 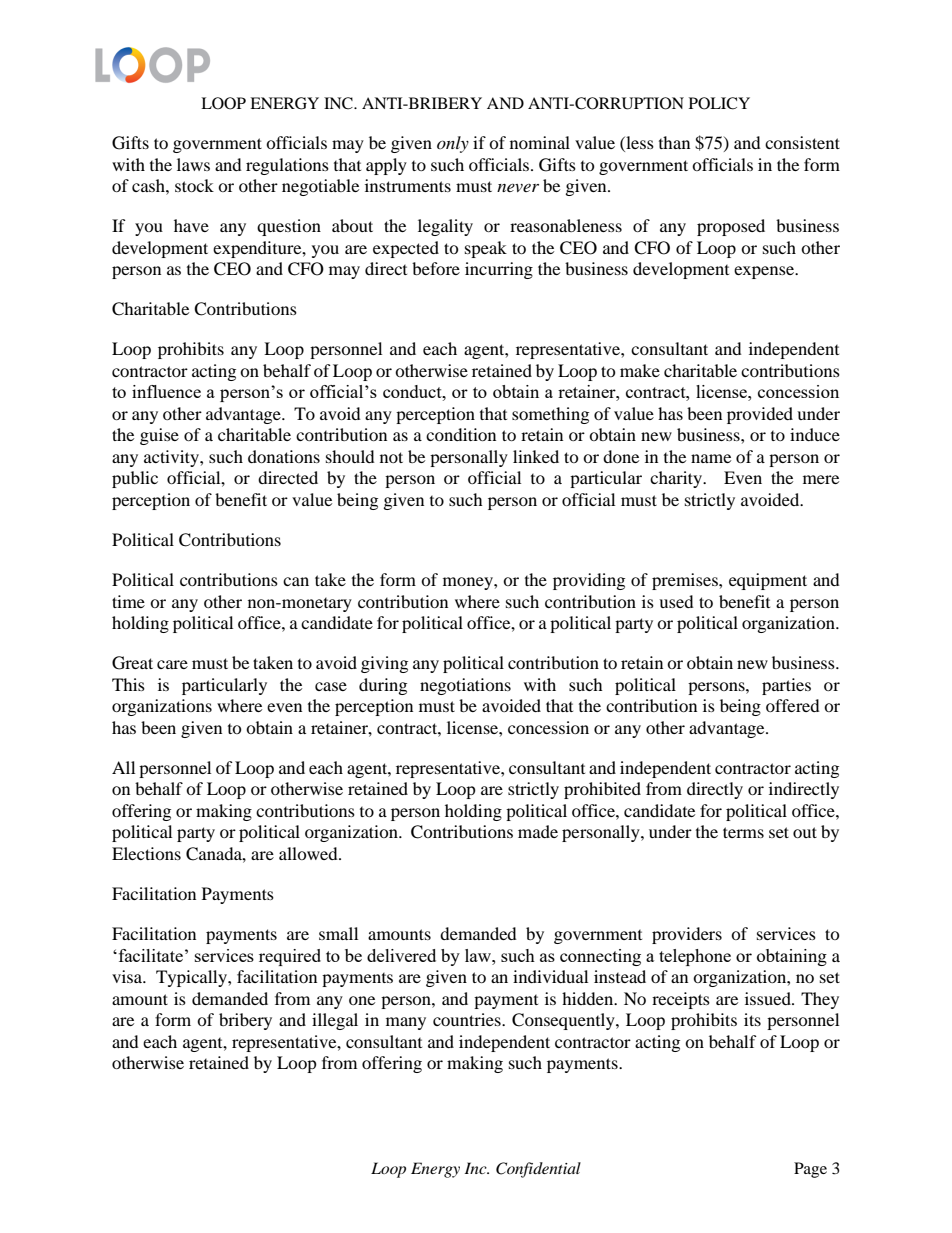 I want to click on Confidential, so click(x=538, y=1170).
